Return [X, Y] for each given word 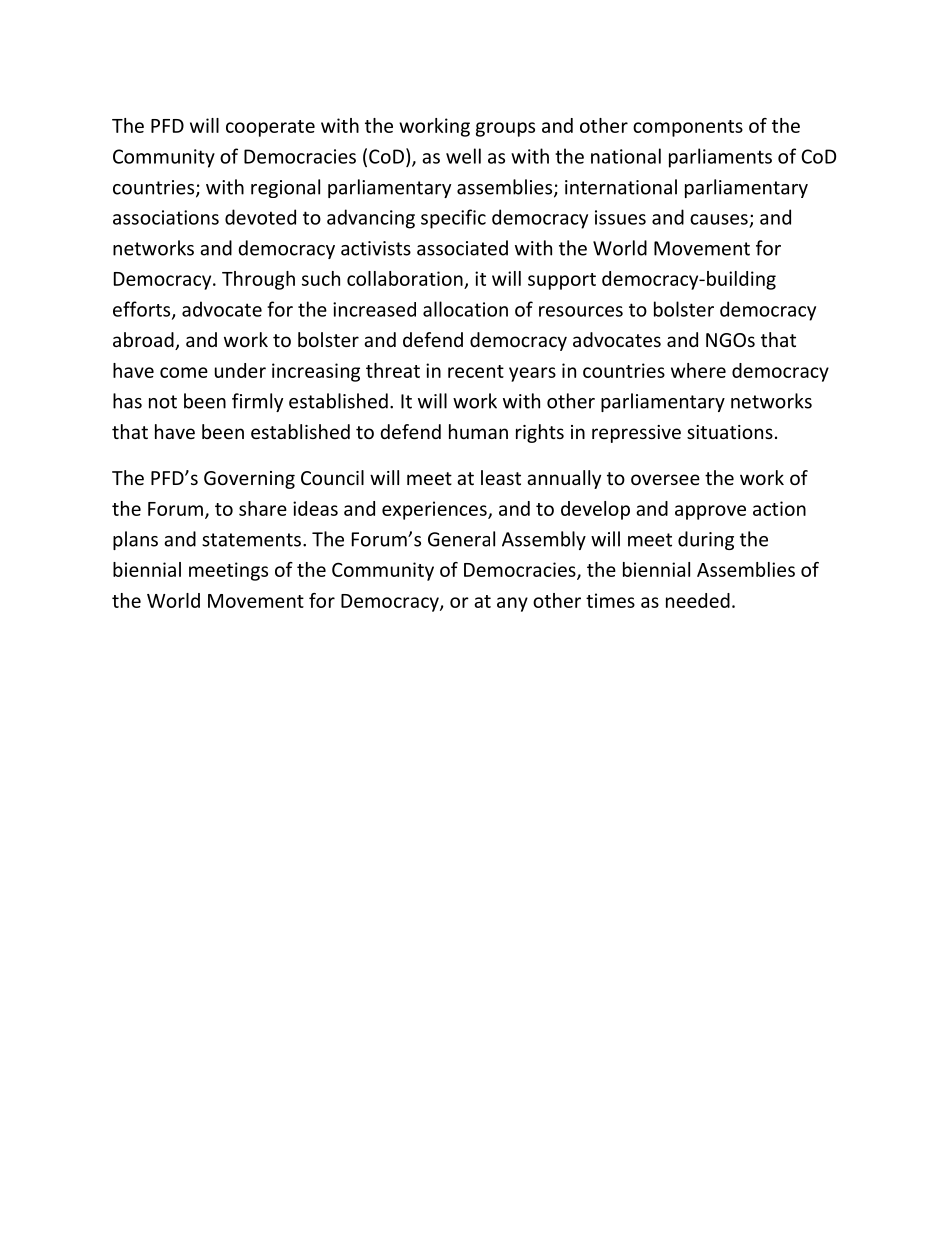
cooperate [270, 128]
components [688, 128]
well [463, 156]
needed [698, 600]
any [512, 604]
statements [251, 540]
